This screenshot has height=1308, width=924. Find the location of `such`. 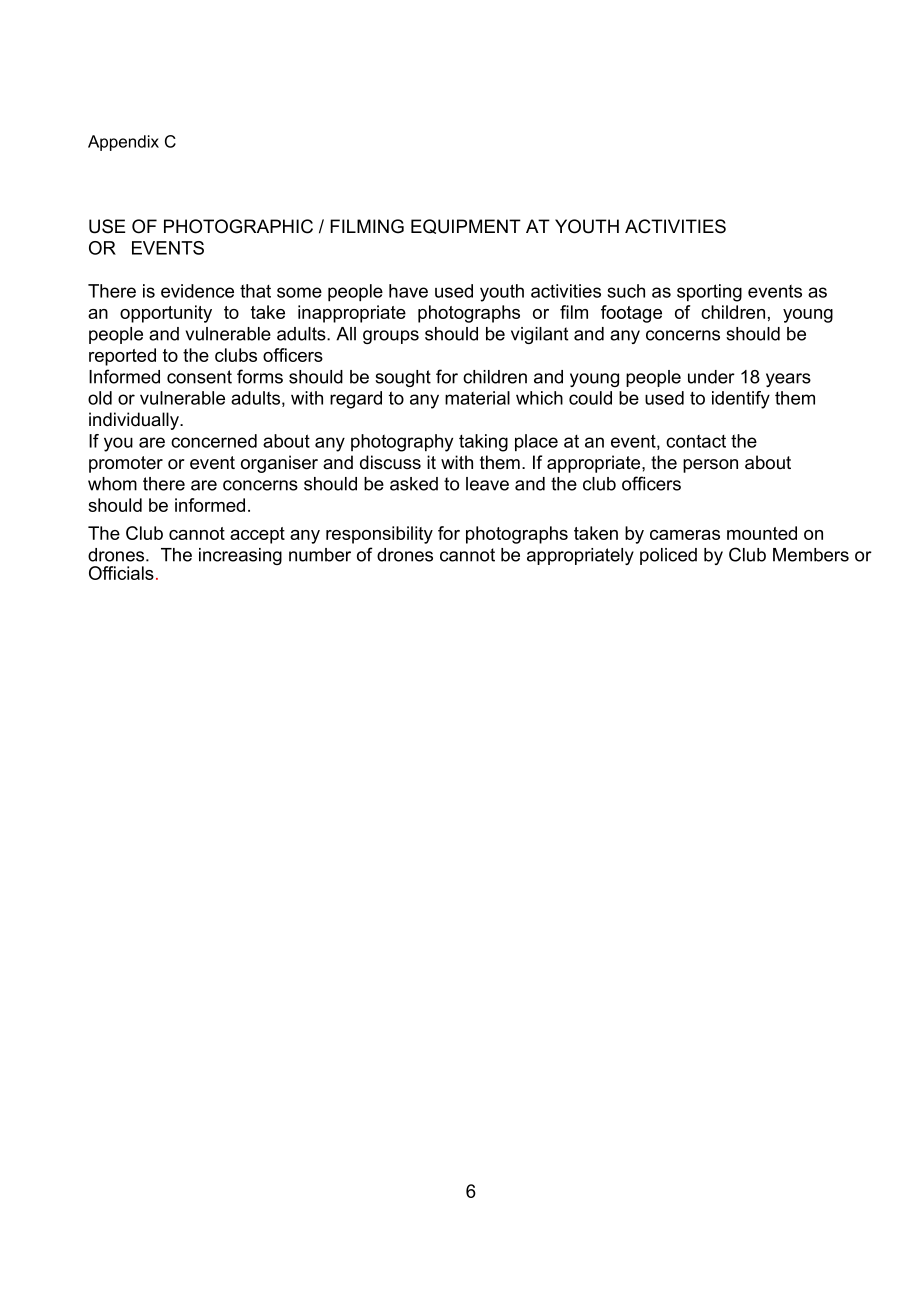

such is located at coordinates (626, 291).
